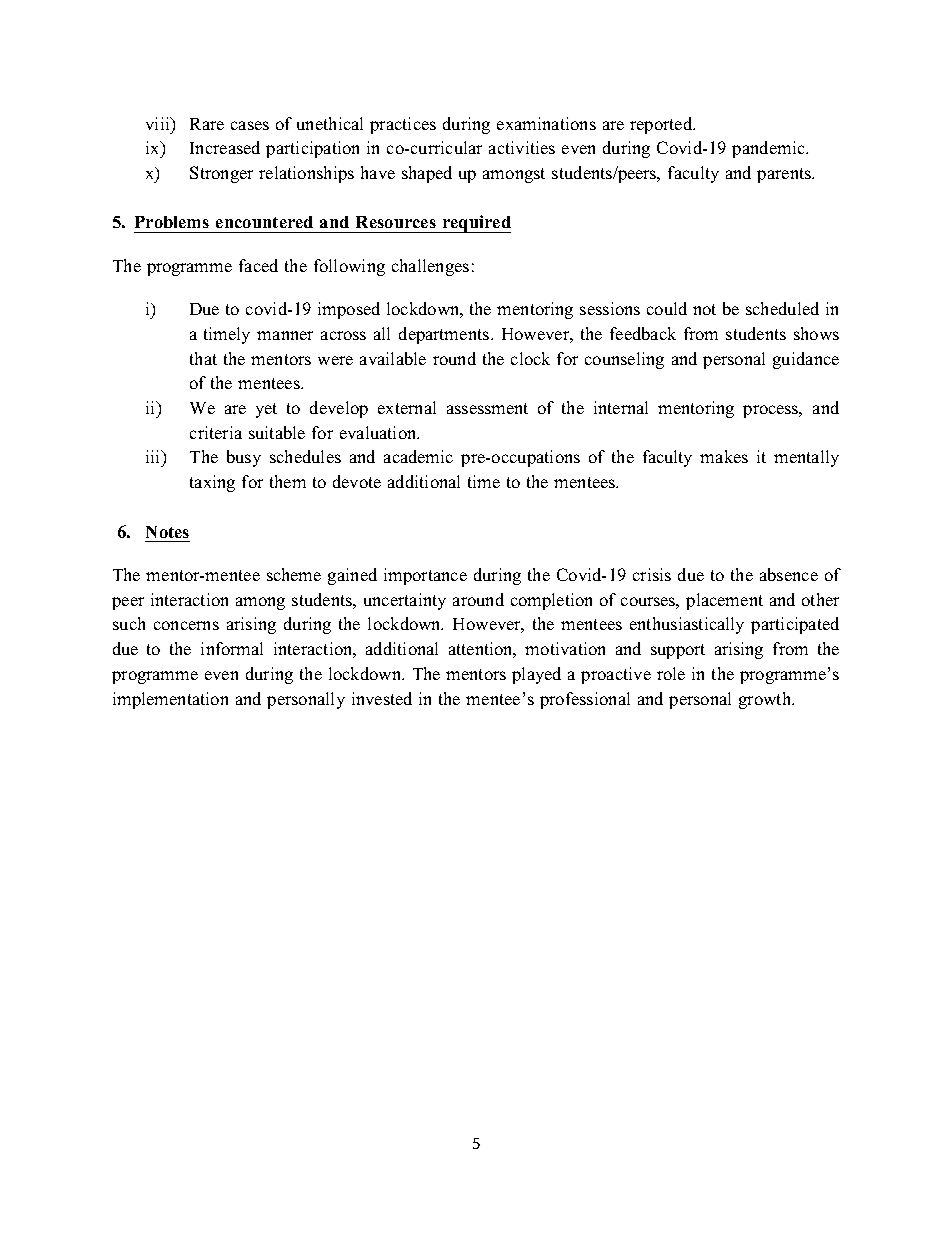 The width and height of the screenshot is (952, 1233). What do you see at coordinates (418, 456) in the screenshot?
I see `academic` at bounding box center [418, 456].
